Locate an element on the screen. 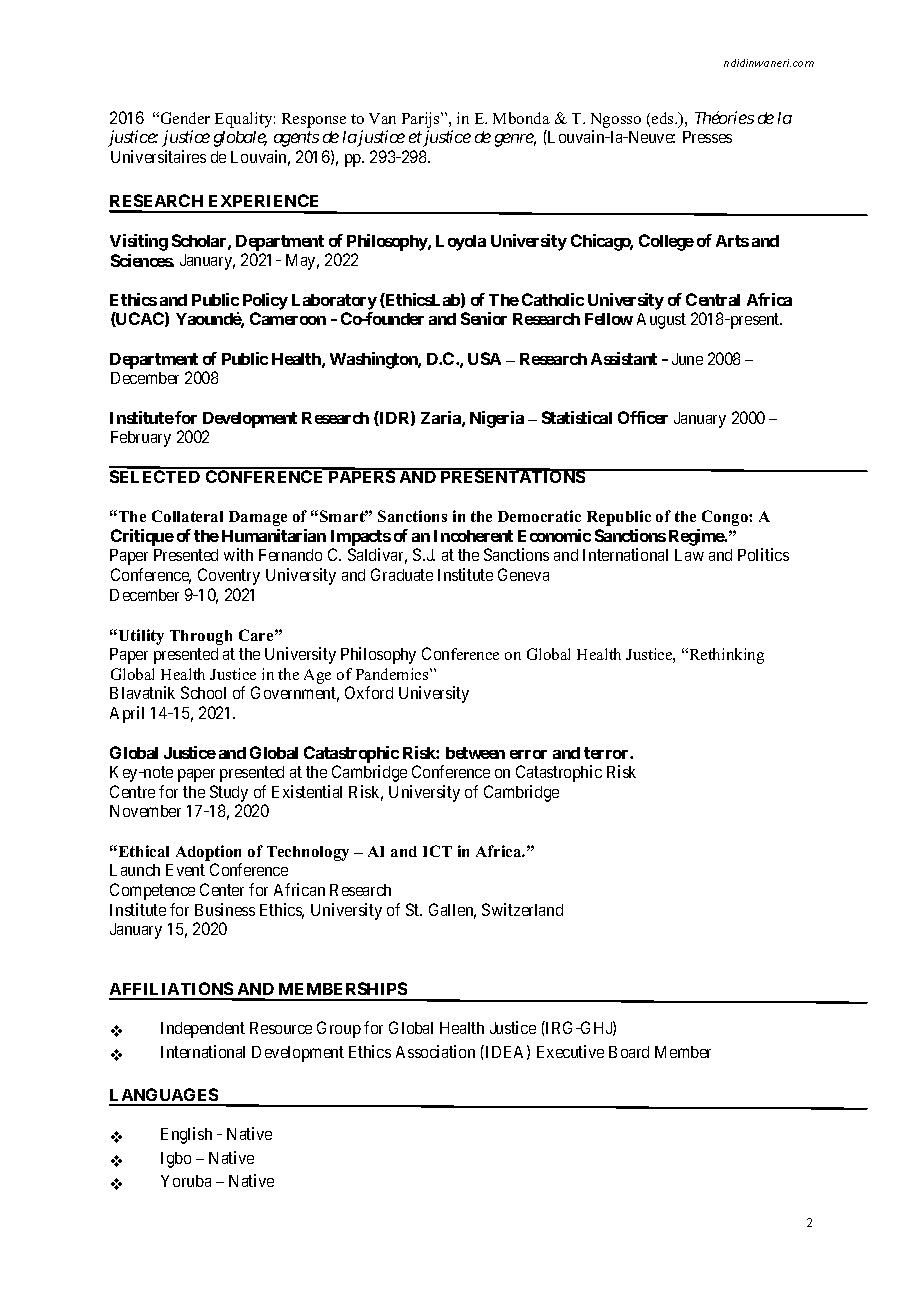  Nigeria is located at coordinates (497, 419).
